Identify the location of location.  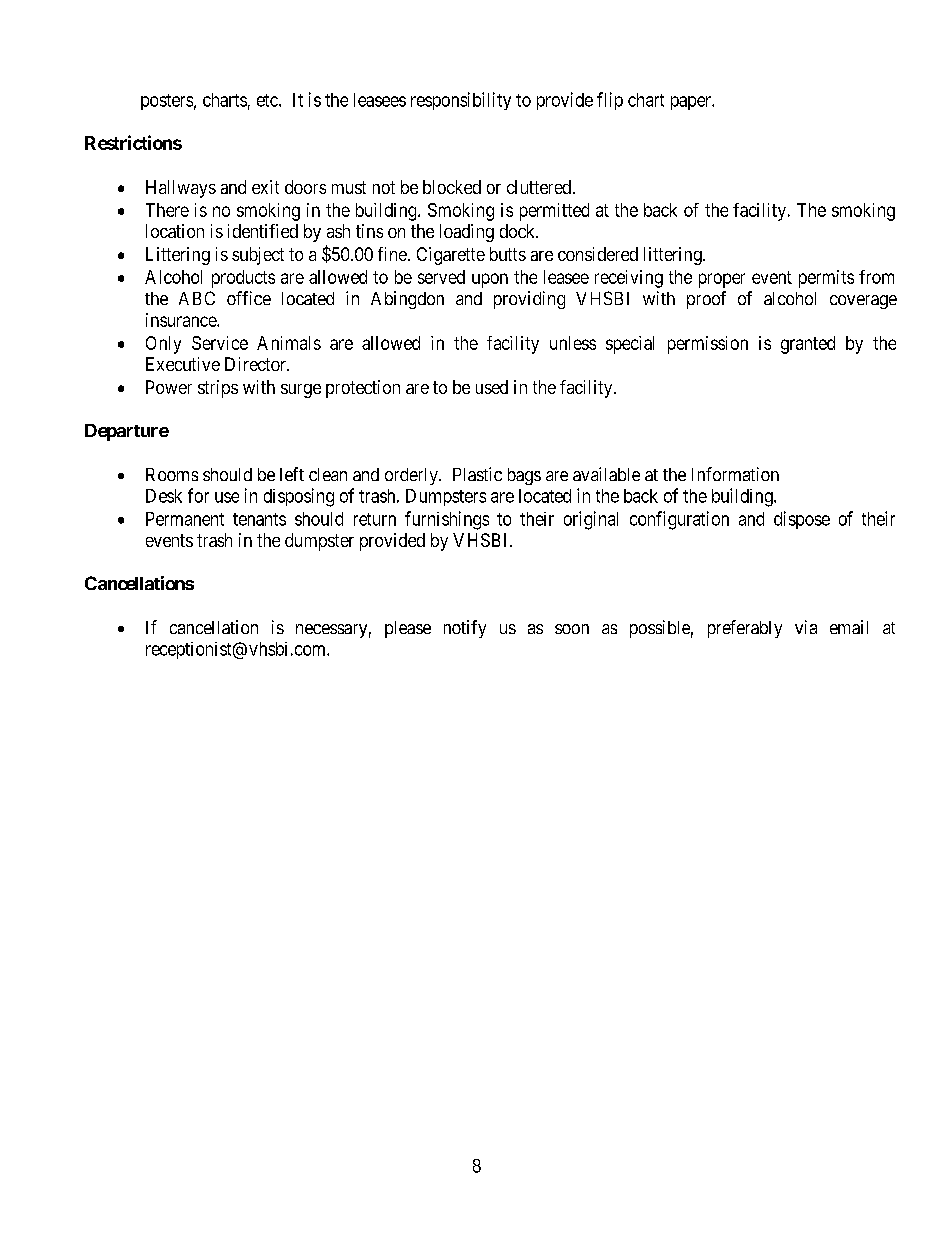
(175, 231).
